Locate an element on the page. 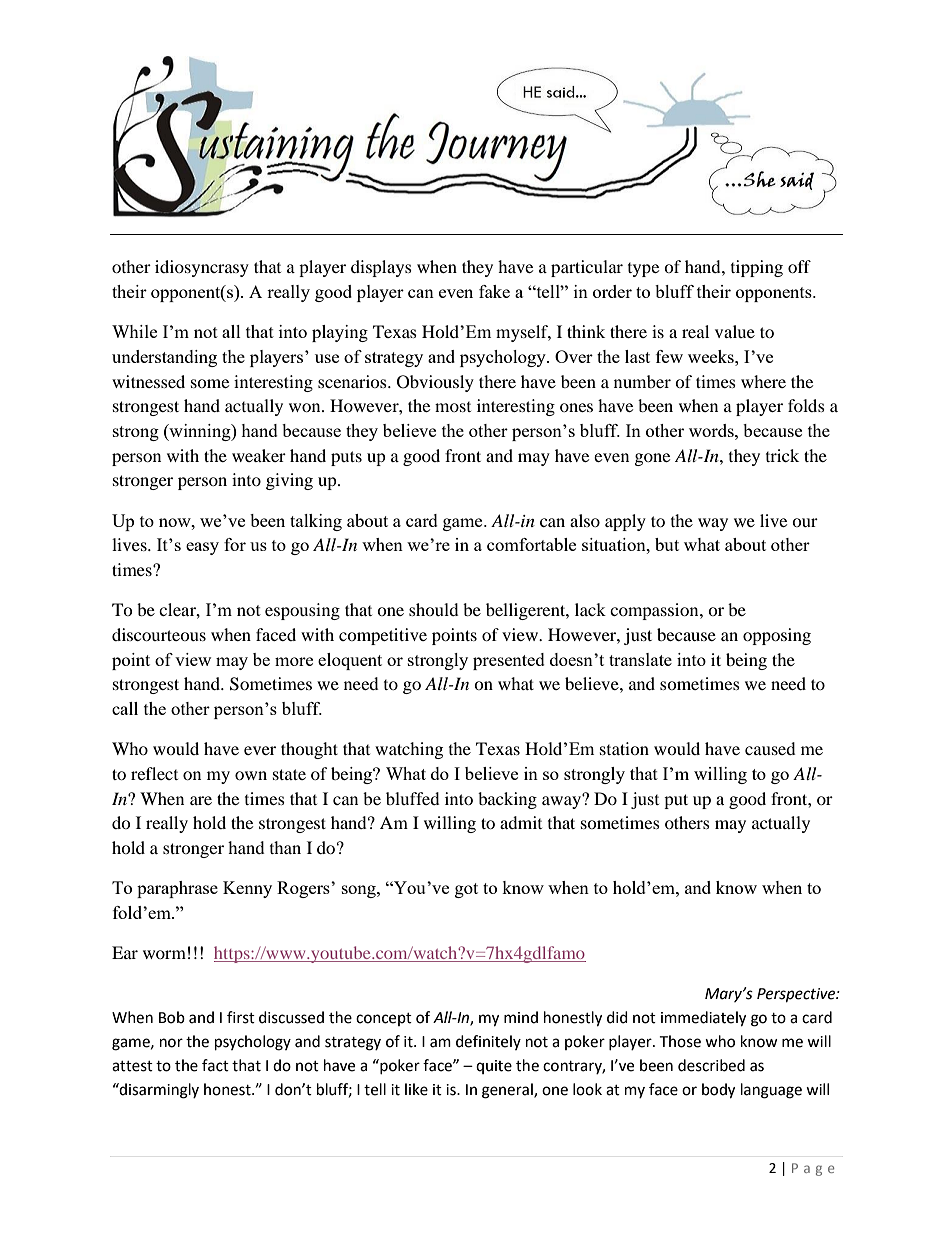  paraphrase is located at coordinates (177, 889).
